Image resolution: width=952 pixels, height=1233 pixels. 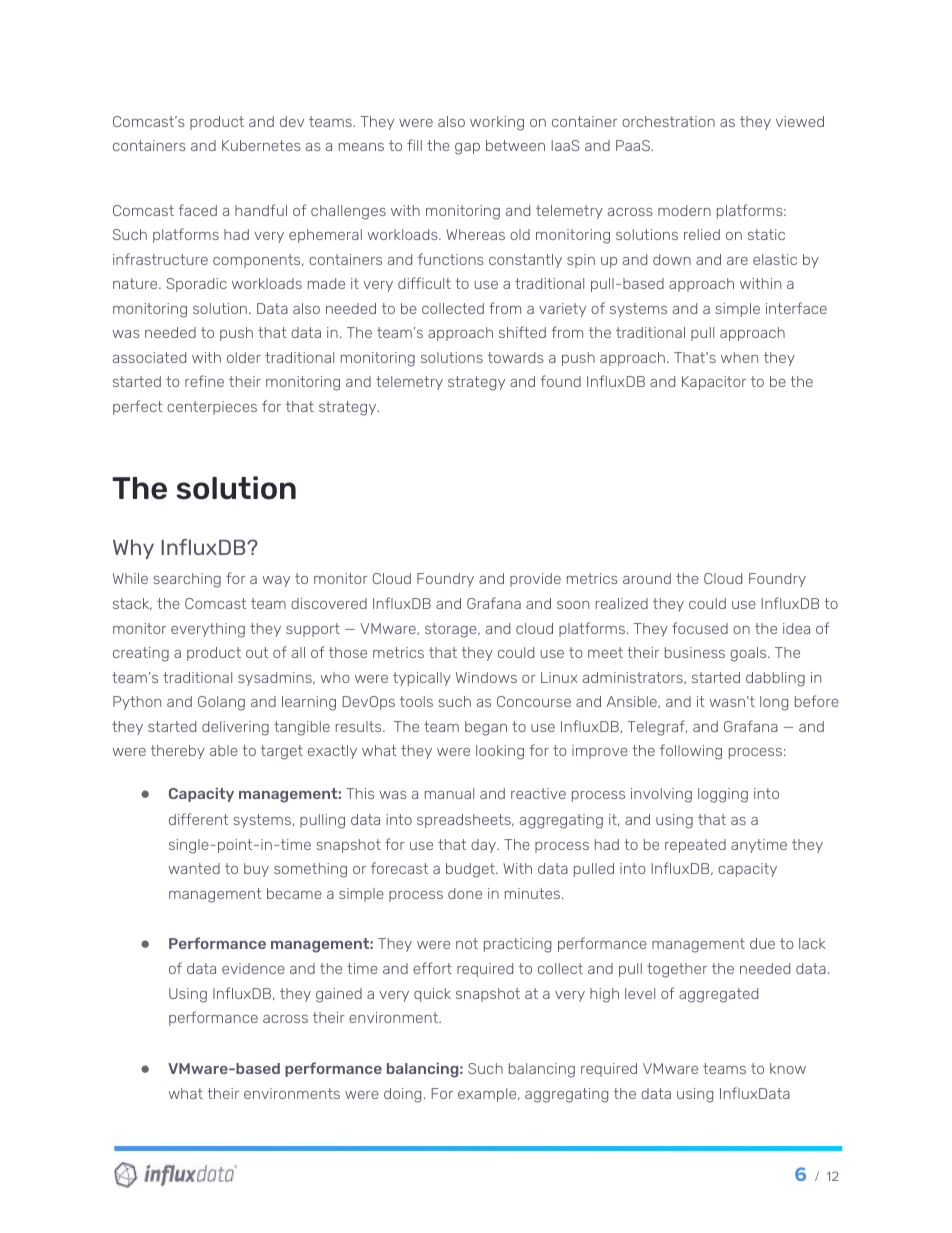 What do you see at coordinates (800, 121) in the image?
I see `viewed` at bounding box center [800, 121].
